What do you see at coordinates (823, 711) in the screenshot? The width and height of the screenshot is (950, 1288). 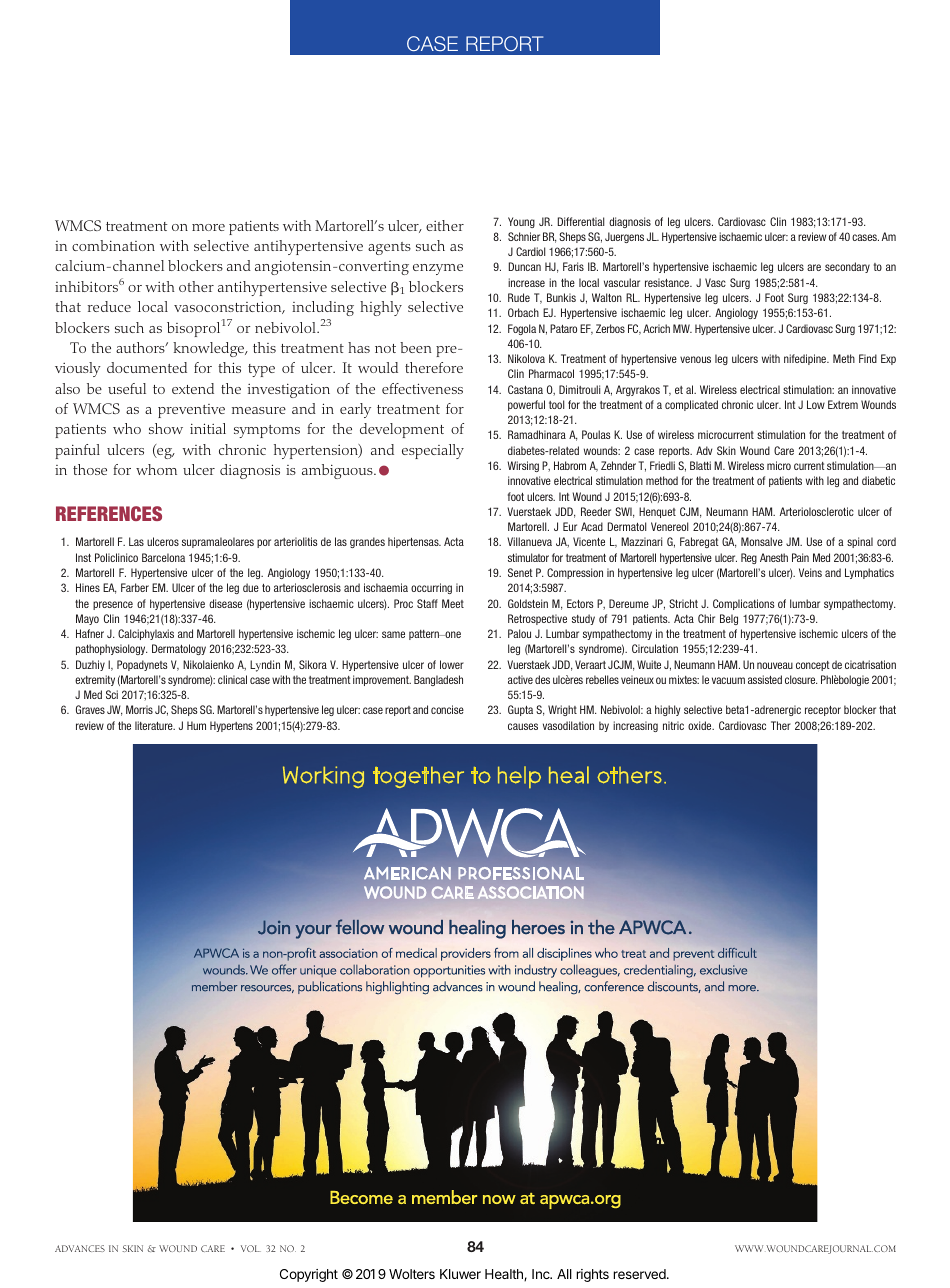 I see `receptor` at bounding box center [823, 711].
